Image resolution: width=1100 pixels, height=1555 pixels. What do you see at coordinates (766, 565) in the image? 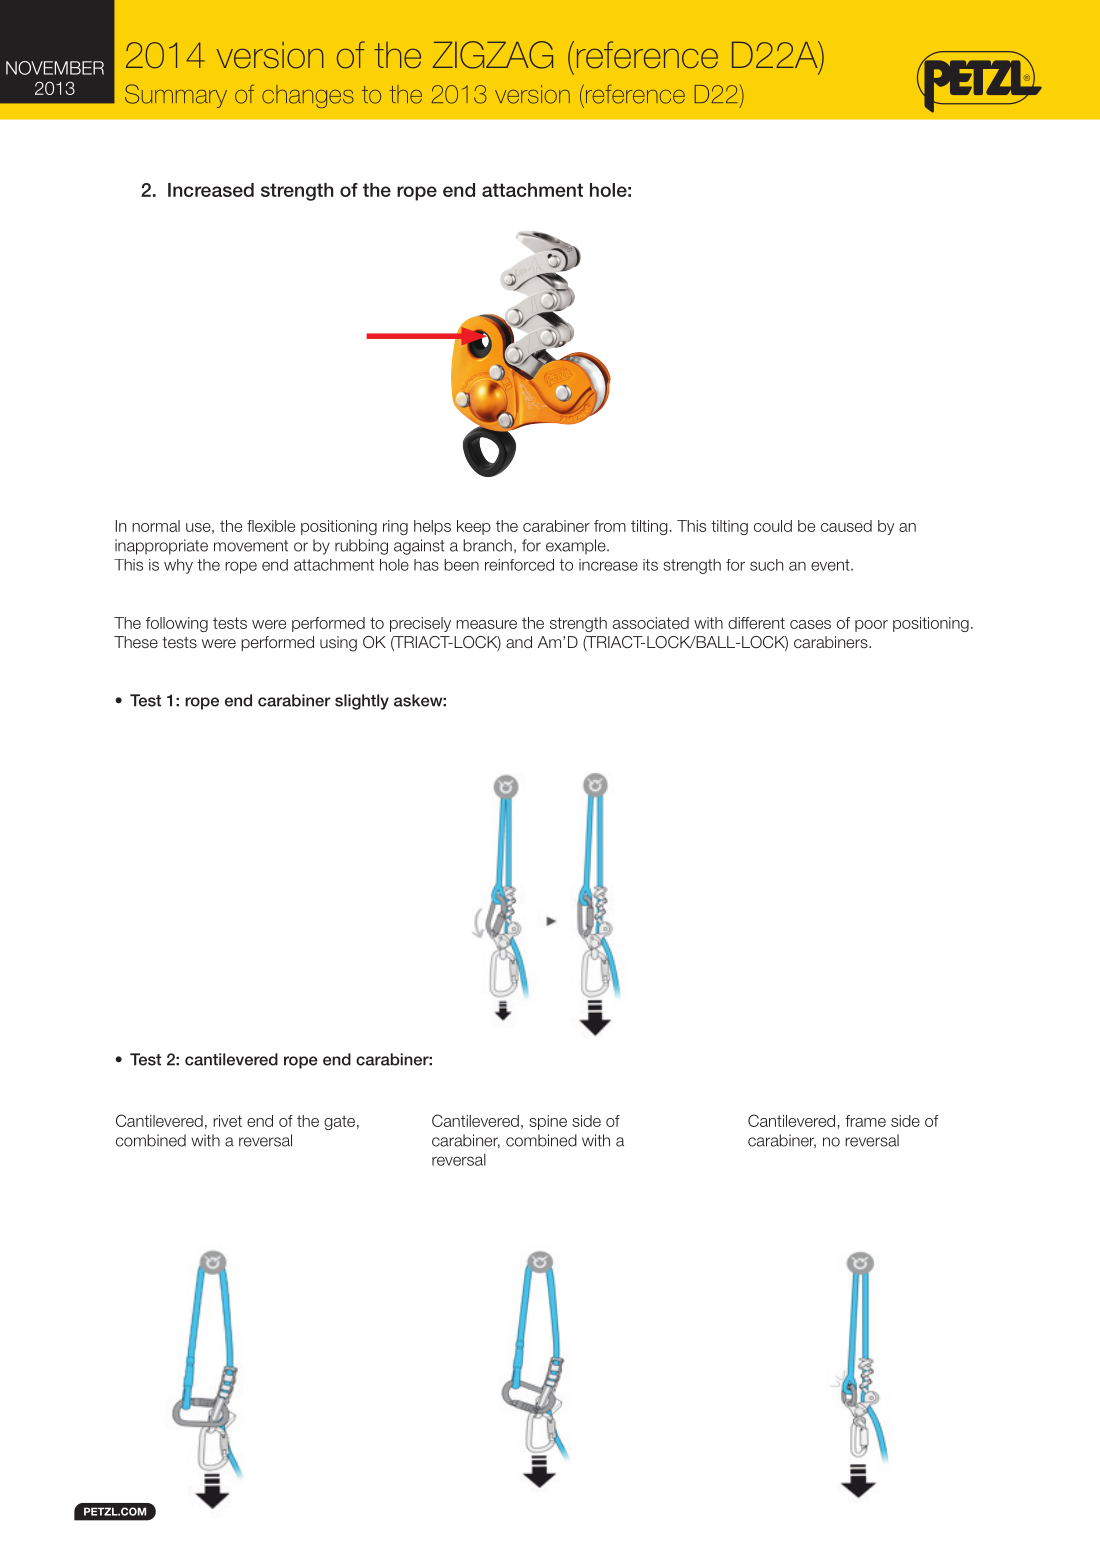
I see `such` at bounding box center [766, 565].
